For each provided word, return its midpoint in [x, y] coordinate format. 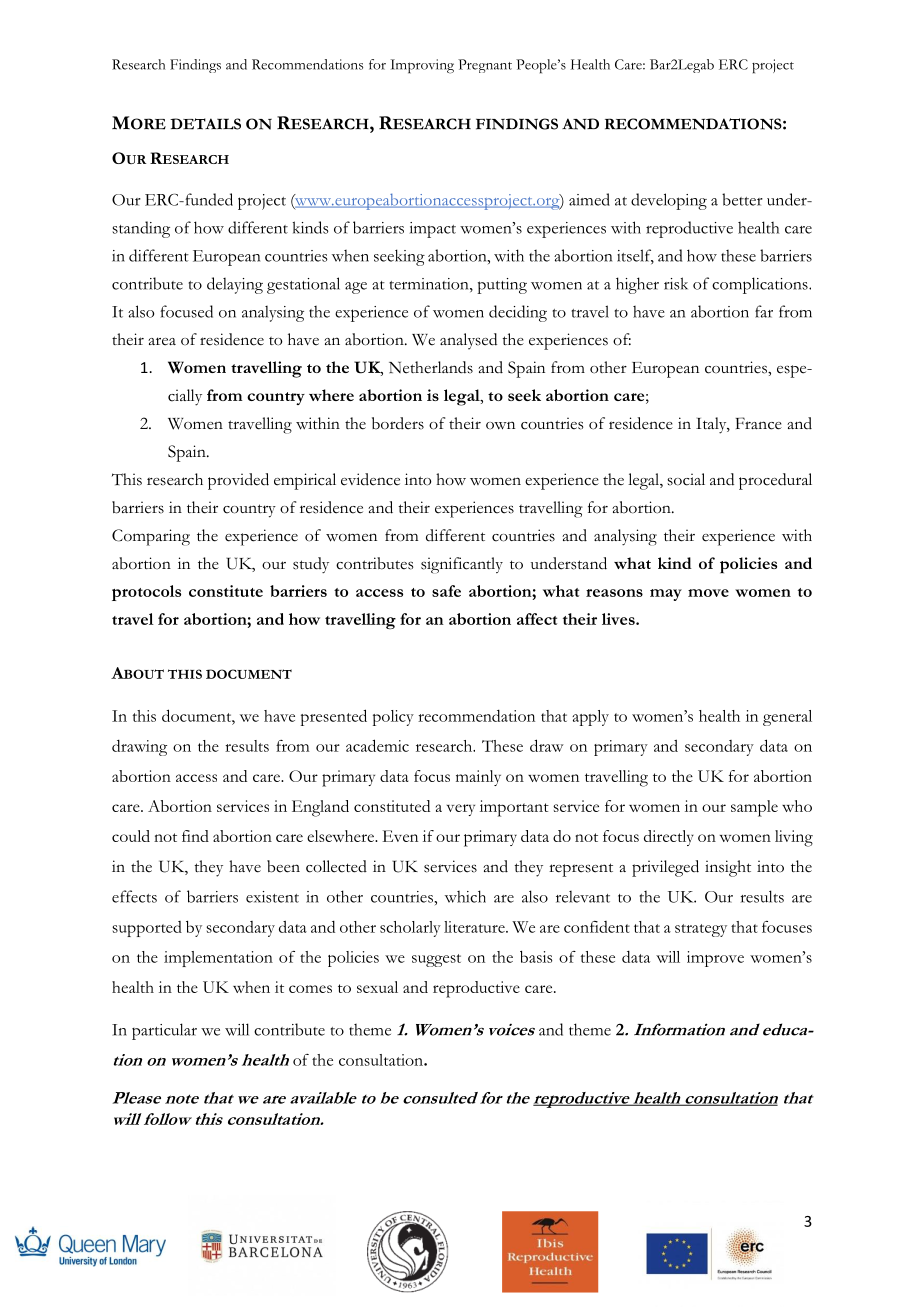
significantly [462, 565]
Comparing [151, 537]
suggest [436, 960]
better [742, 199]
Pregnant [485, 66]
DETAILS [205, 124]
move [708, 593]
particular [164, 1031]
